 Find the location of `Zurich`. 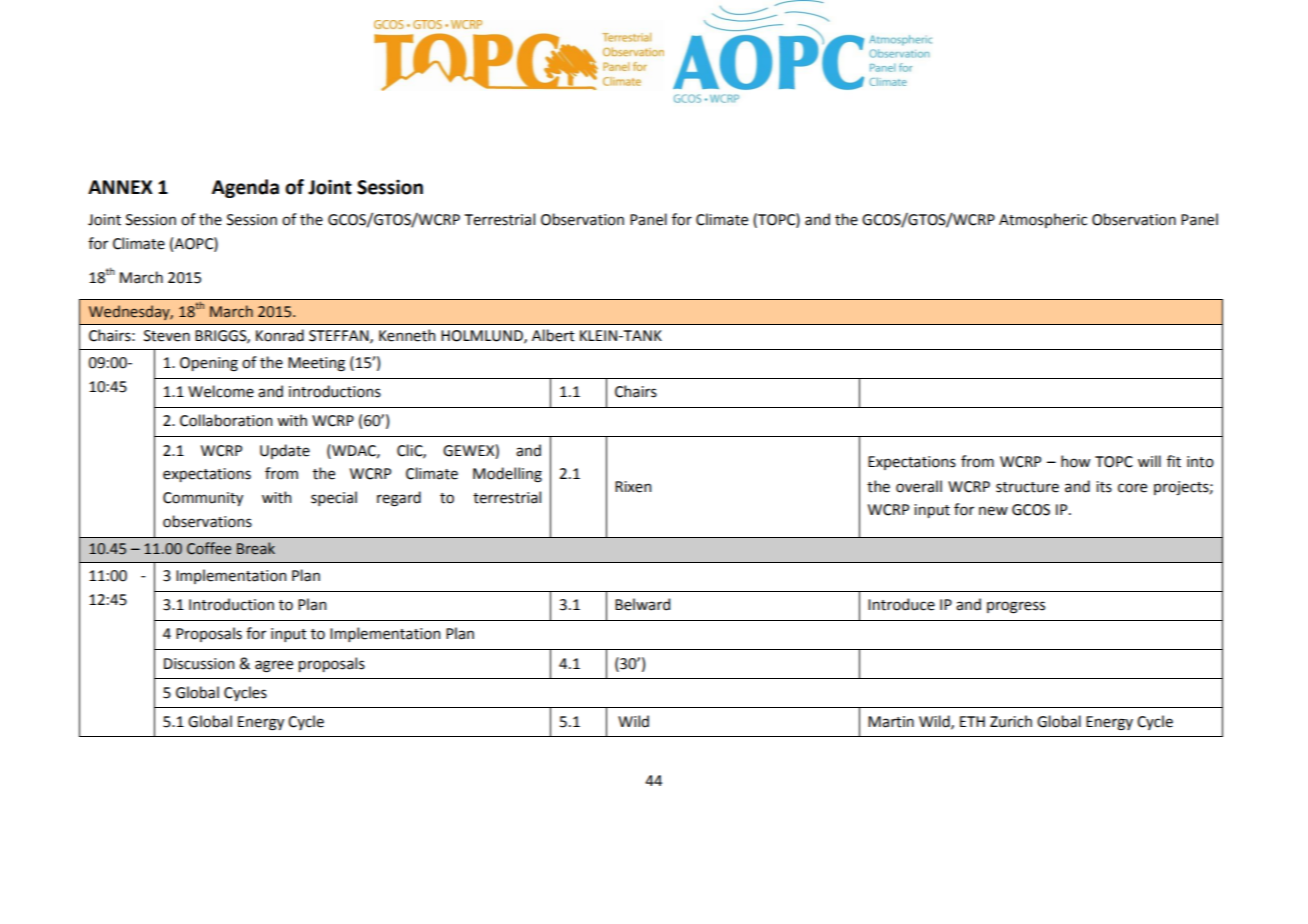

Zurich is located at coordinates (1011, 721).
